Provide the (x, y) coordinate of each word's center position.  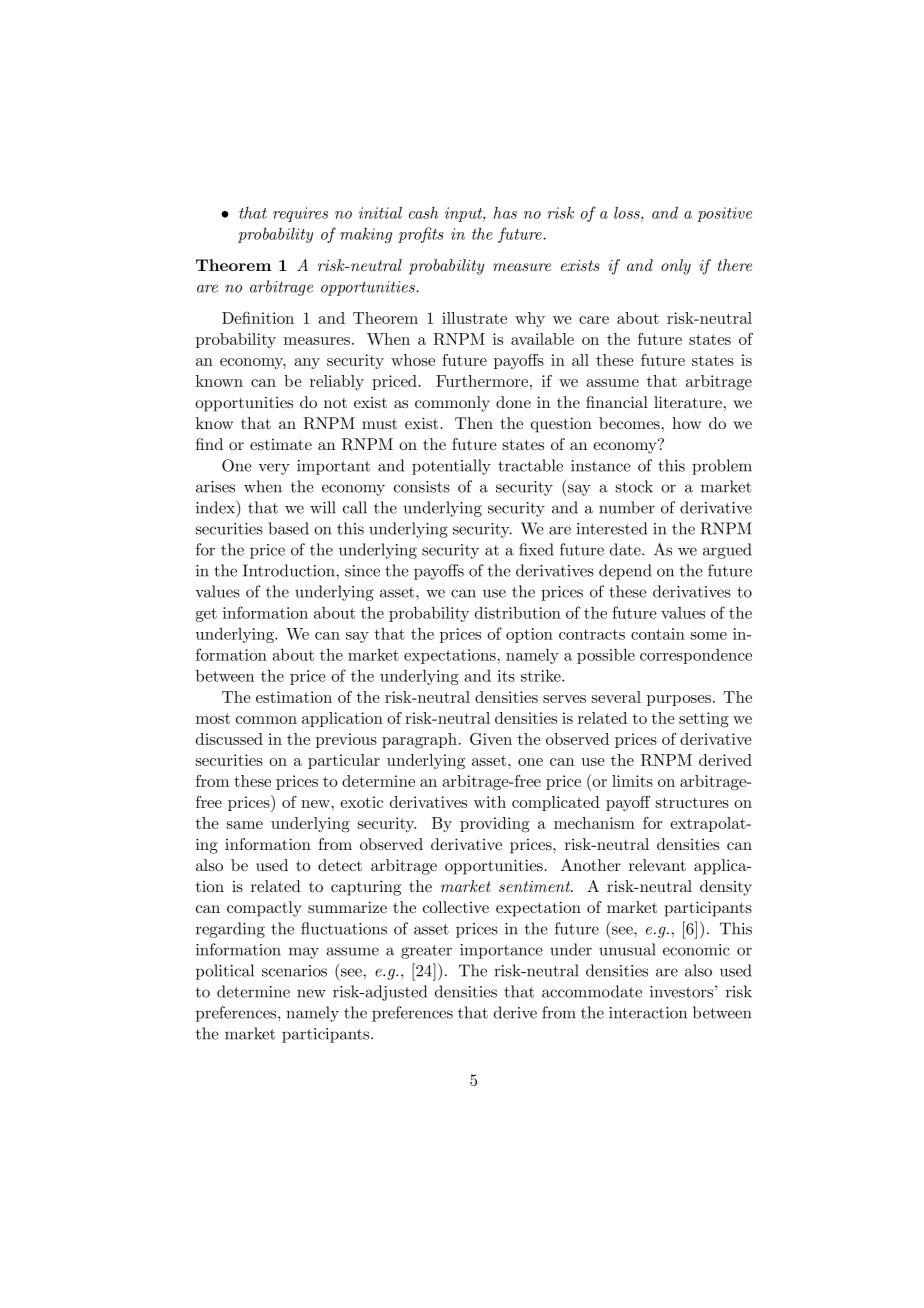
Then (474, 423)
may (304, 953)
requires (300, 214)
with (490, 802)
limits (632, 781)
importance (501, 951)
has (505, 213)
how (686, 423)
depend (625, 572)
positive (724, 214)
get (206, 615)
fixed (536, 549)
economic (696, 950)
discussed (229, 739)
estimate (281, 444)
